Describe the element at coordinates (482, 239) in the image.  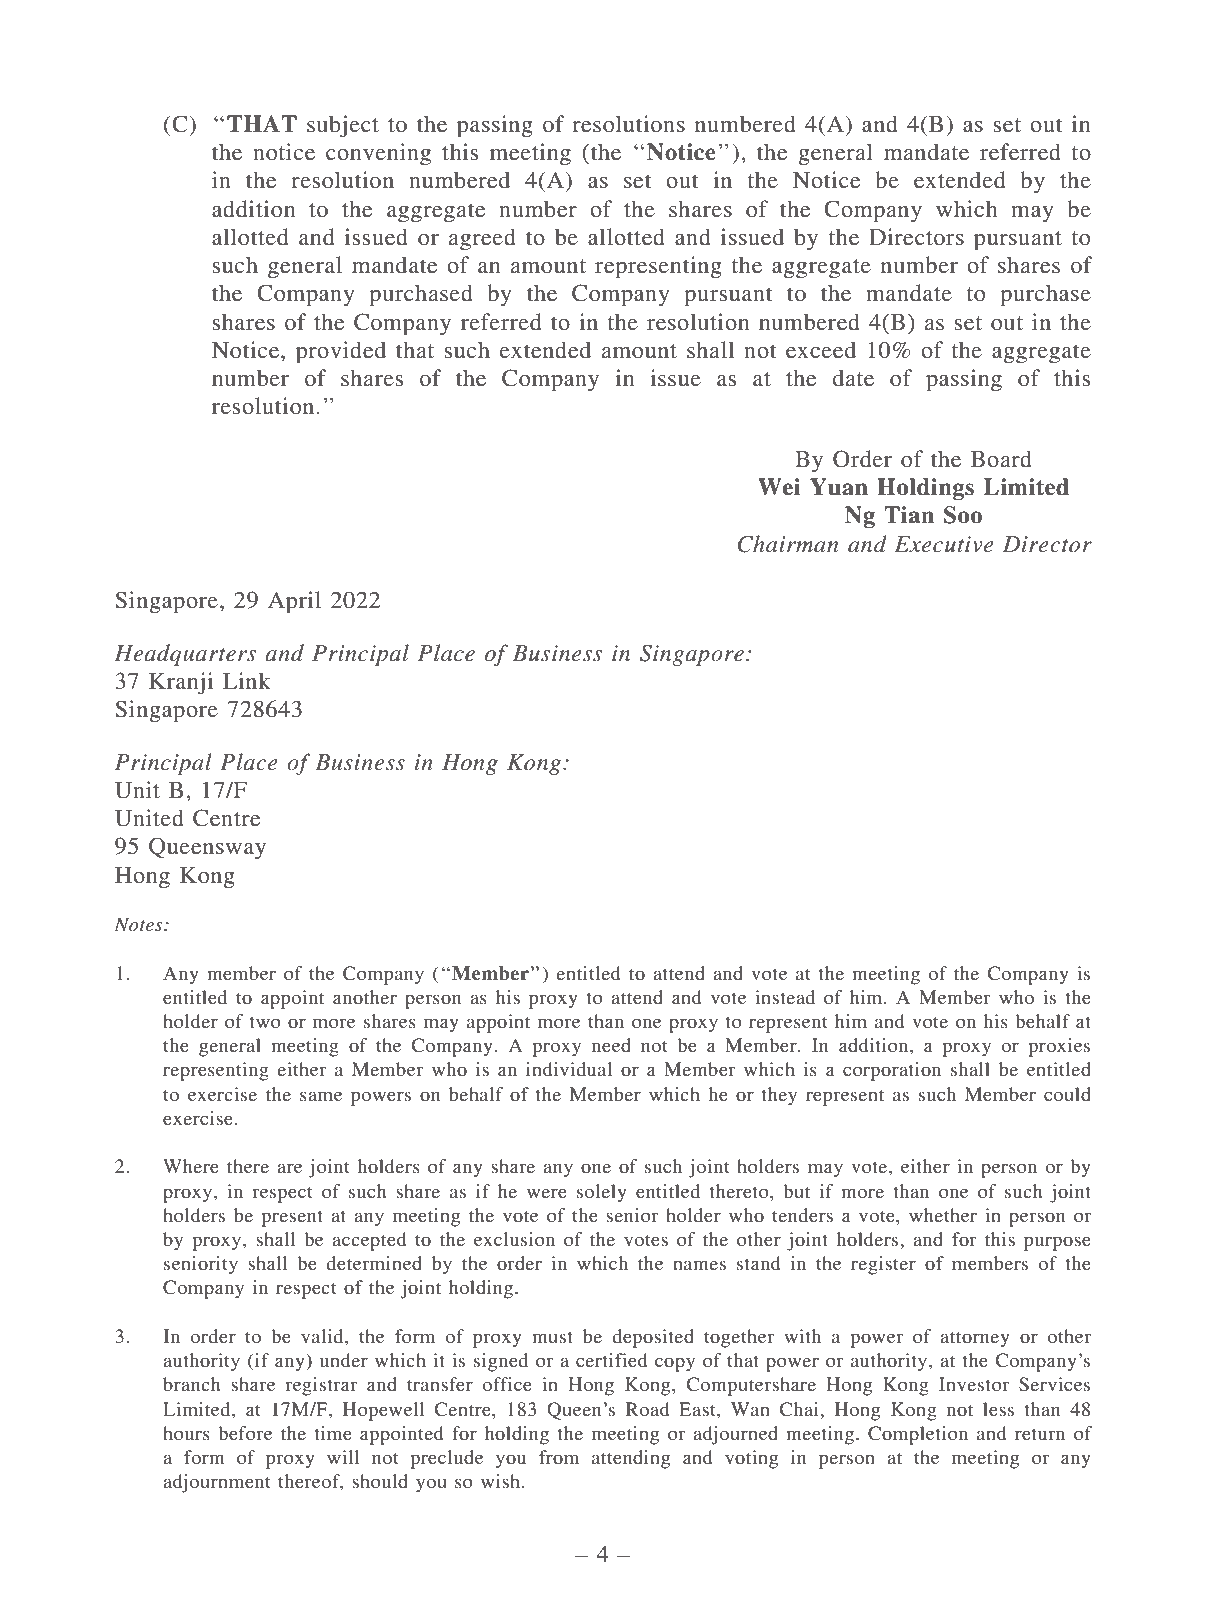
I see `agreed` at that location.
